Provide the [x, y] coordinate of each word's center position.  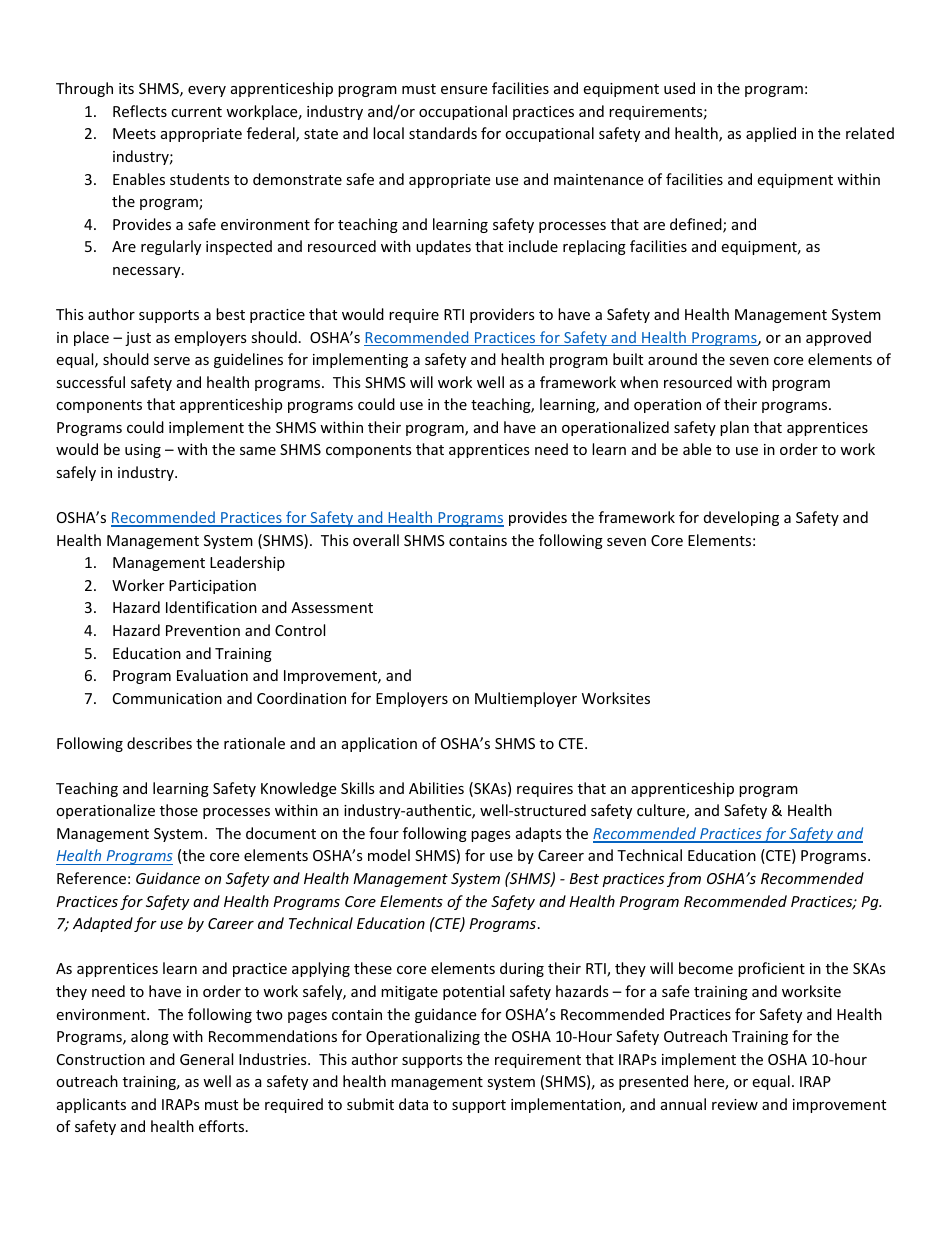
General [206, 1059]
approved [838, 338]
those [179, 810]
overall [376, 540]
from [684, 879]
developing [741, 518]
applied [771, 134]
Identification [211, 607]
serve [172, 361]
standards [443, 133]
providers [502, 315]
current [196, 112]
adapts [539, 834]
